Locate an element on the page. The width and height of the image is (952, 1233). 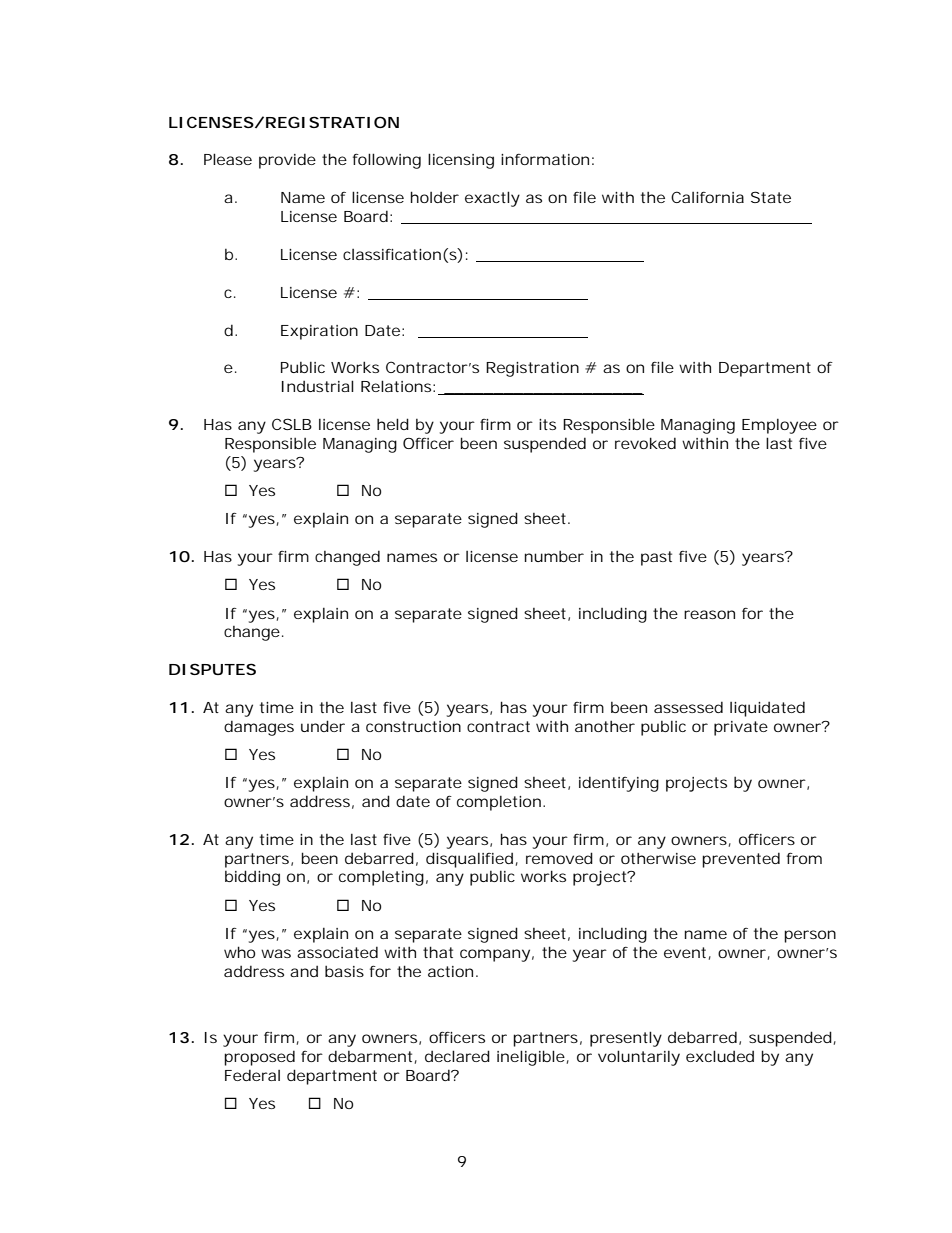
exactly is located at coordinates (492, 199).
